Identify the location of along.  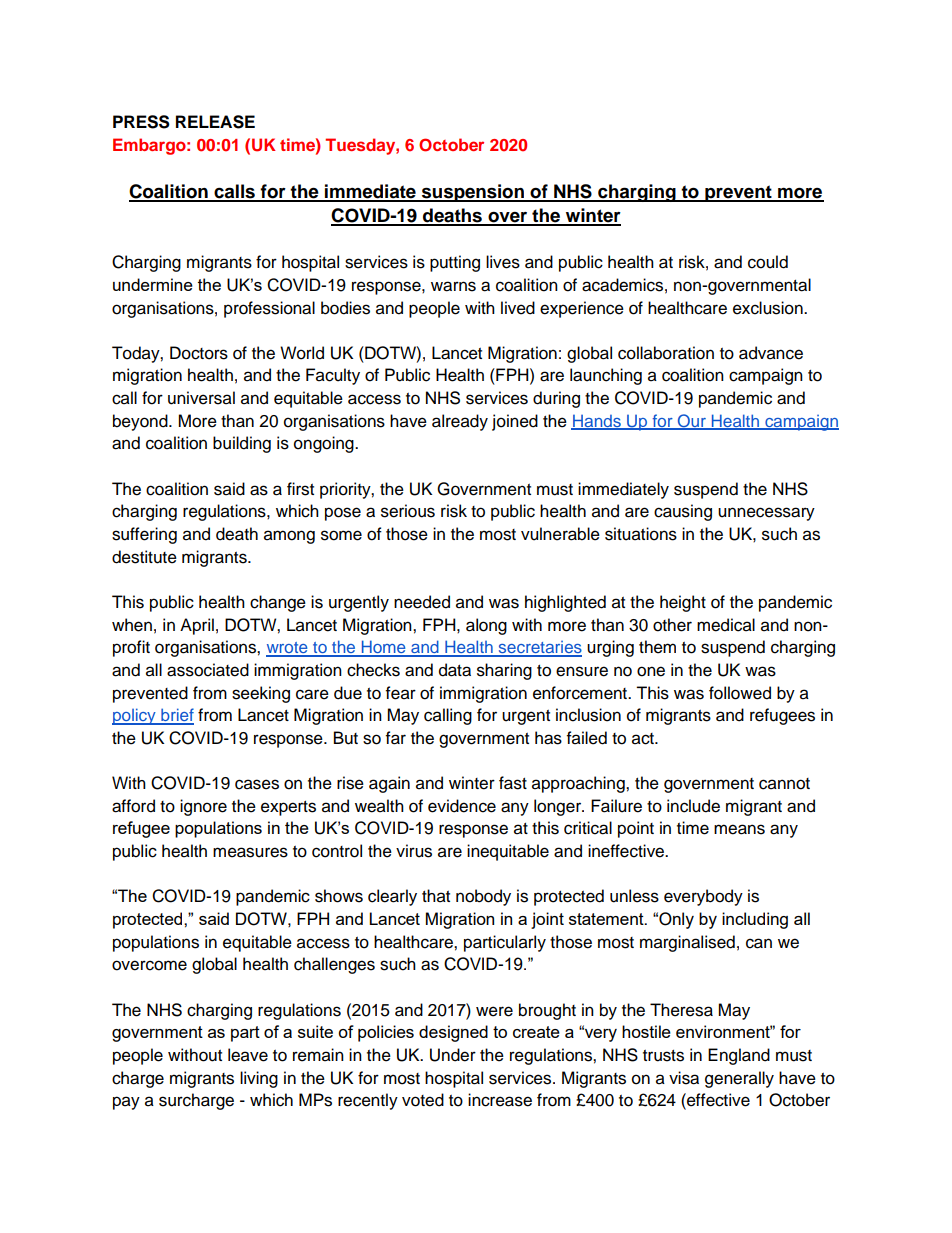
(486, 626).
